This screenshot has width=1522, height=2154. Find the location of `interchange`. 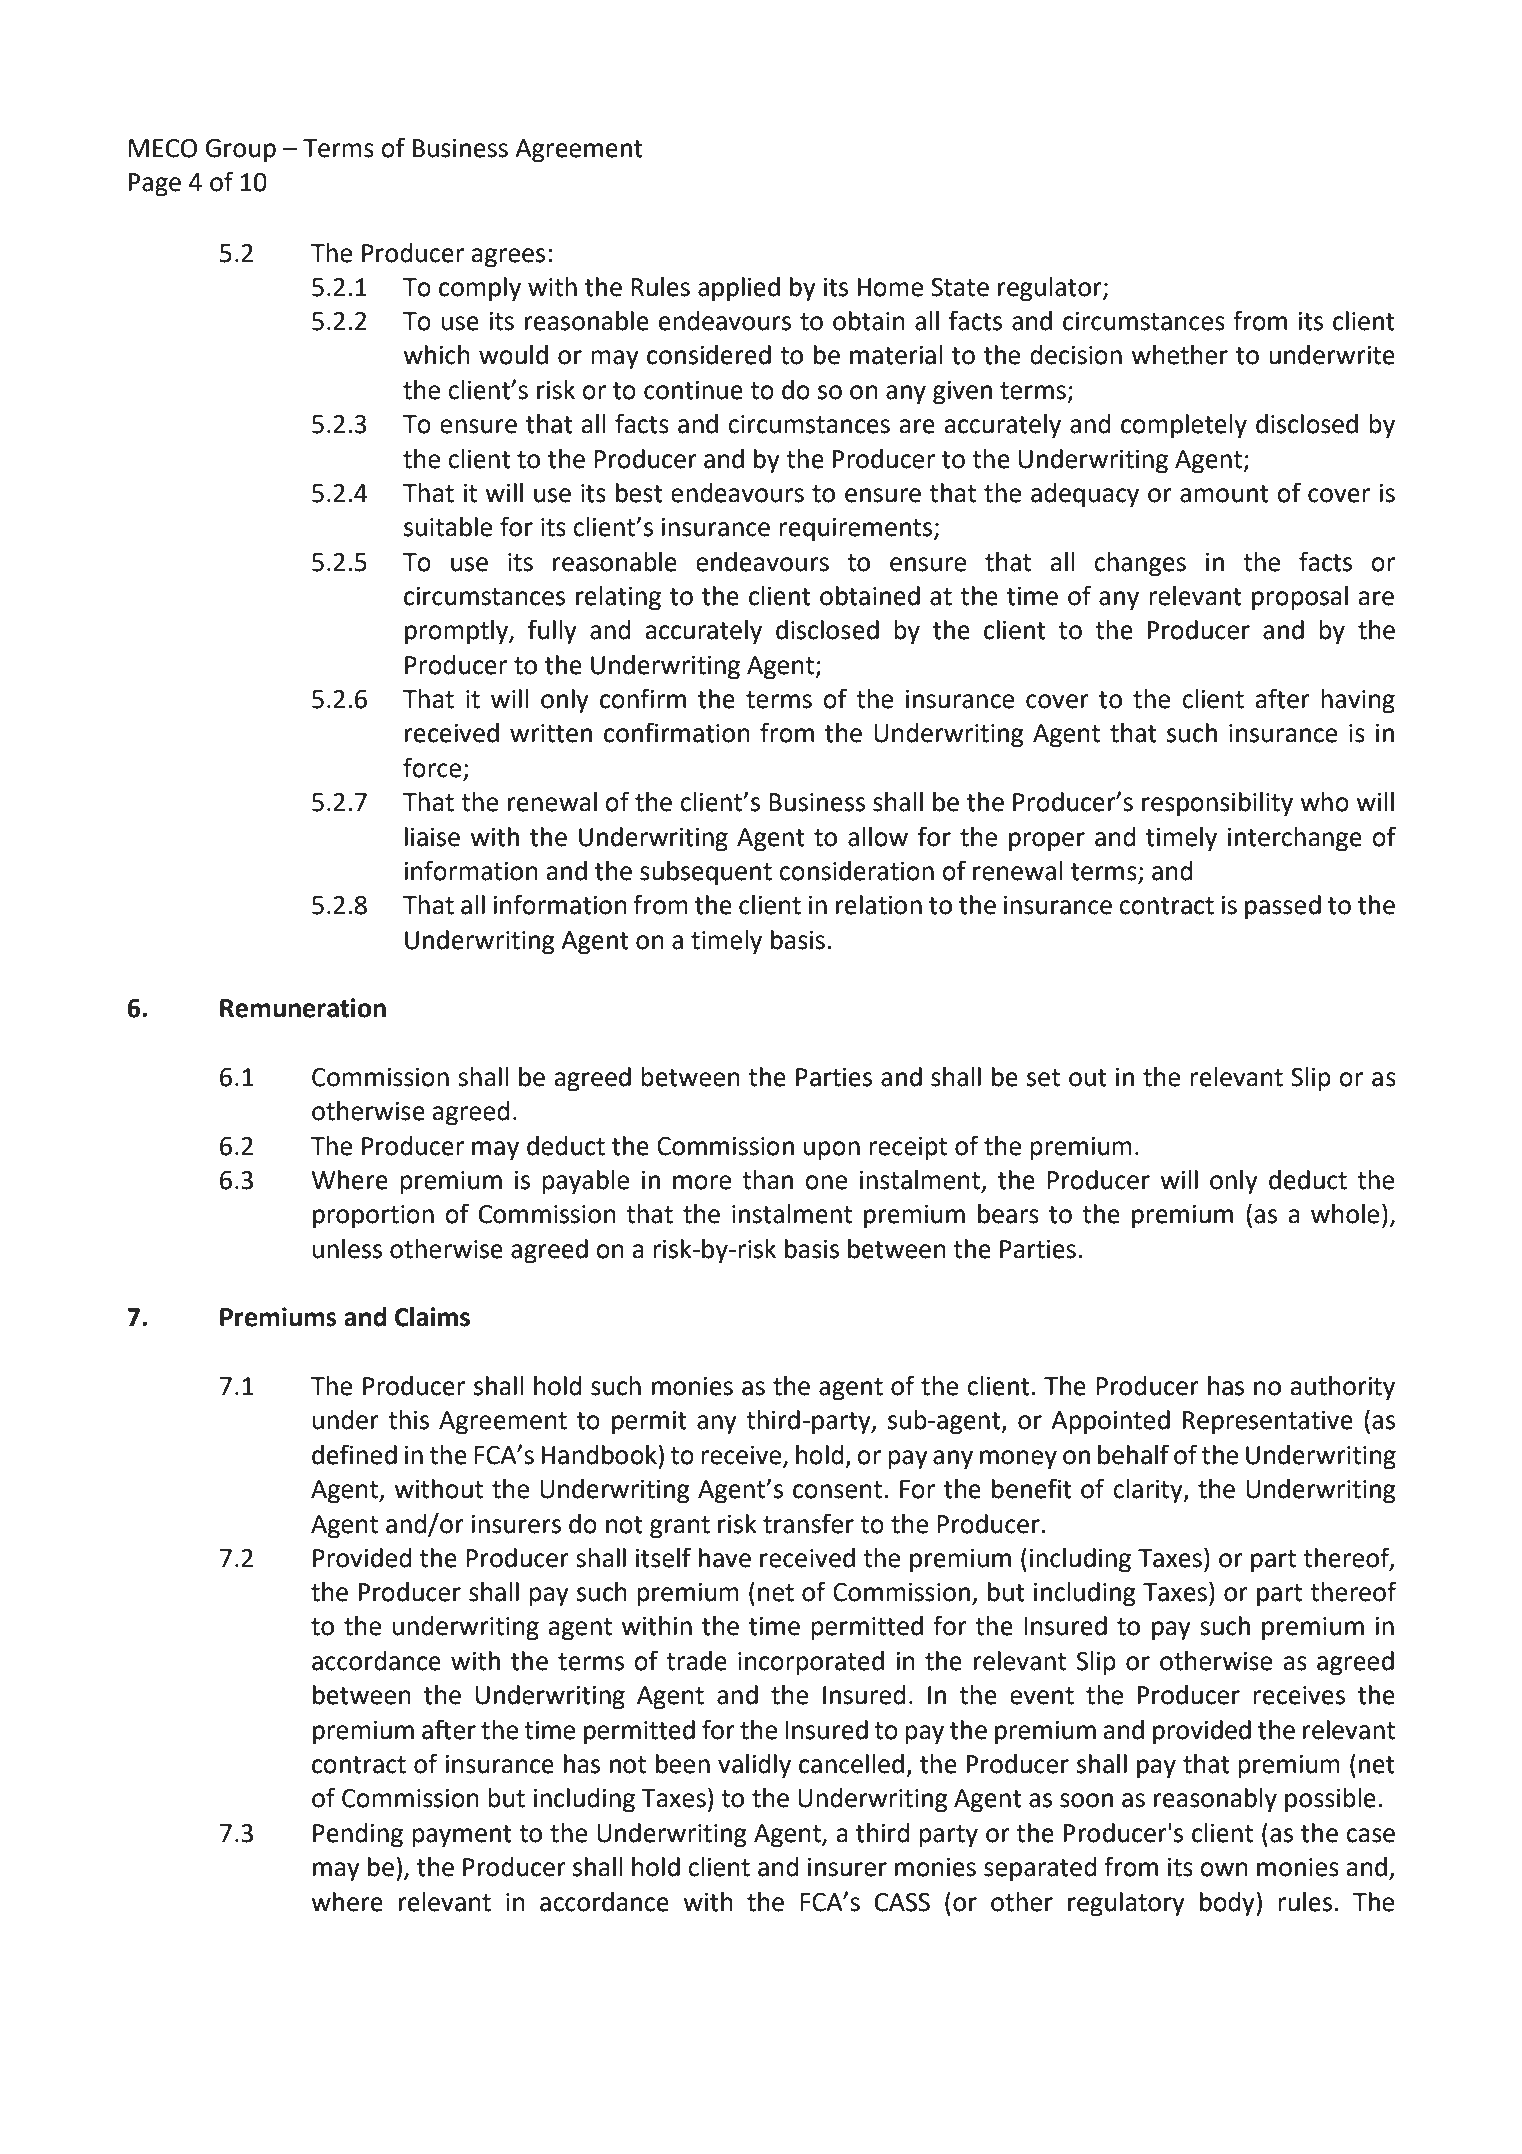

interchange is located at coordinates (1295, 839).
